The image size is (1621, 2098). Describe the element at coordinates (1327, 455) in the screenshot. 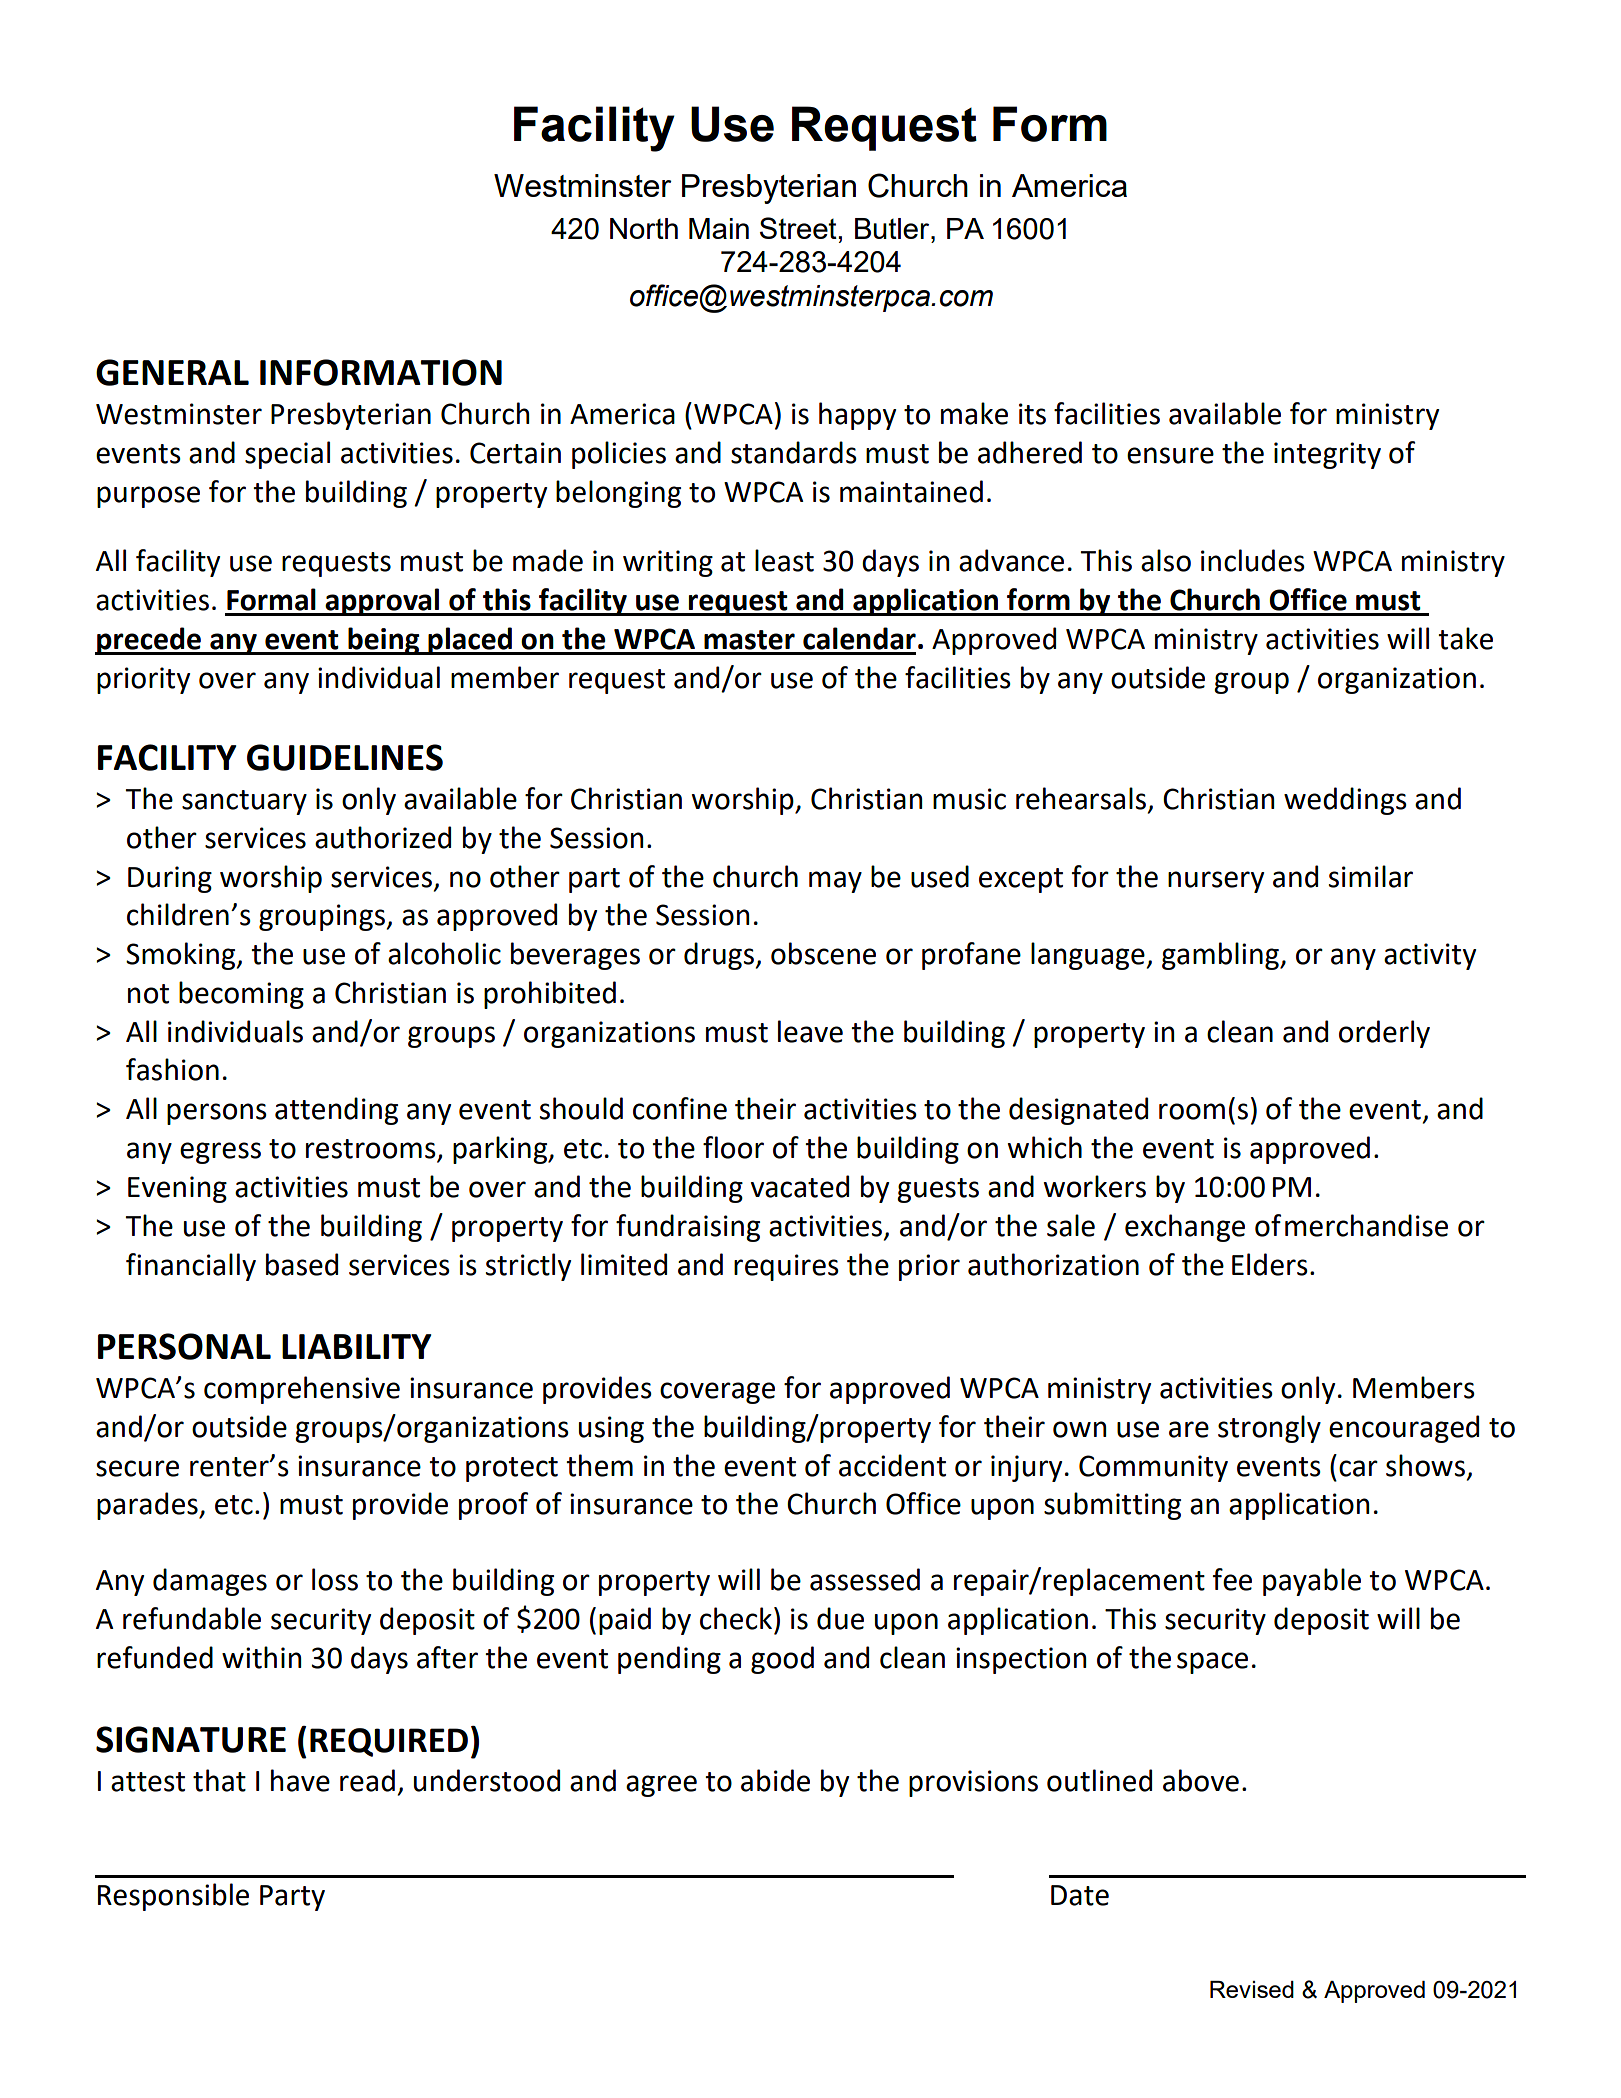

I see `integrity` at that location.
